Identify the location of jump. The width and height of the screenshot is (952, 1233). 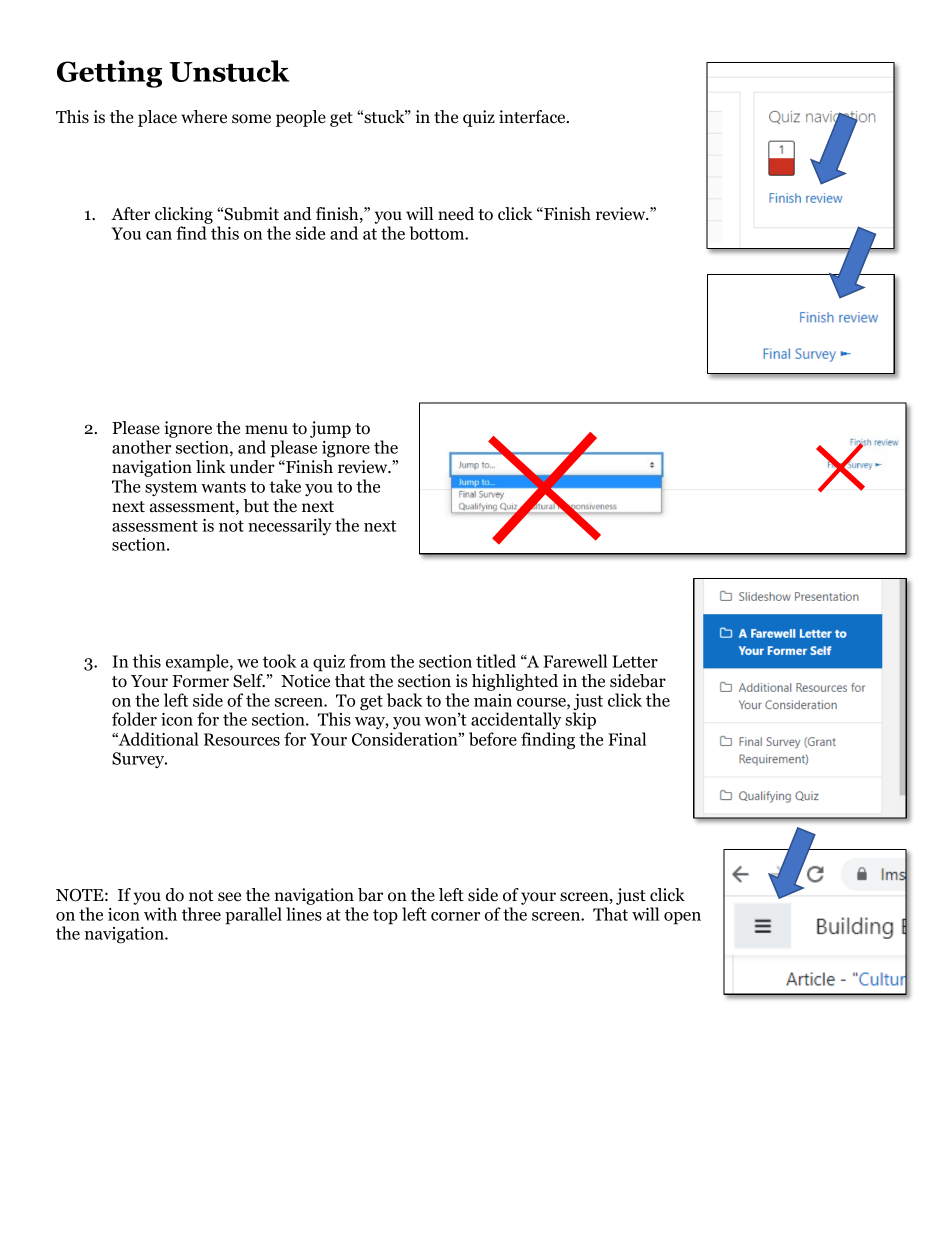
(330, 429).
